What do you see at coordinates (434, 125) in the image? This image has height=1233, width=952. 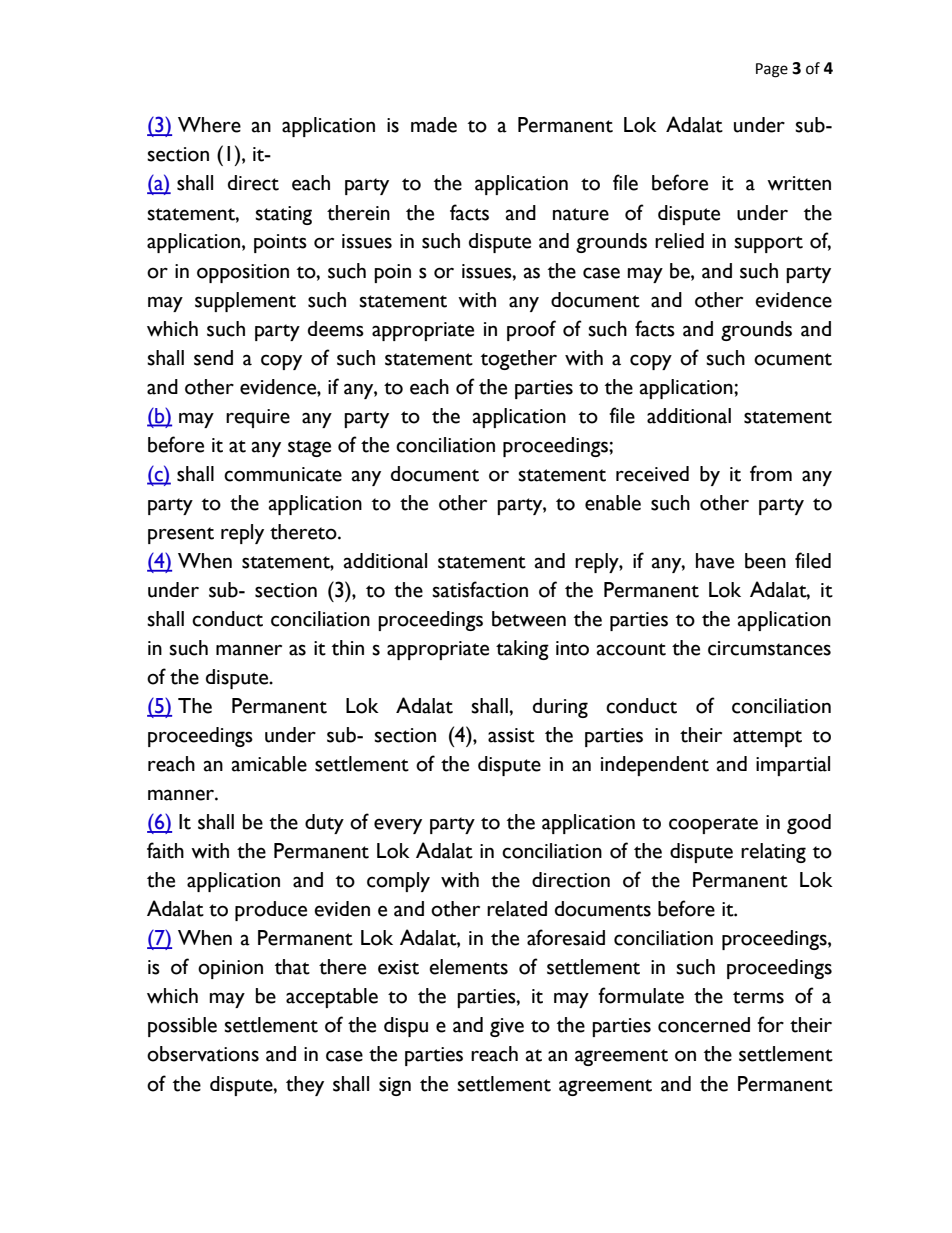 I see `made` at bounding box center [434, 125].
